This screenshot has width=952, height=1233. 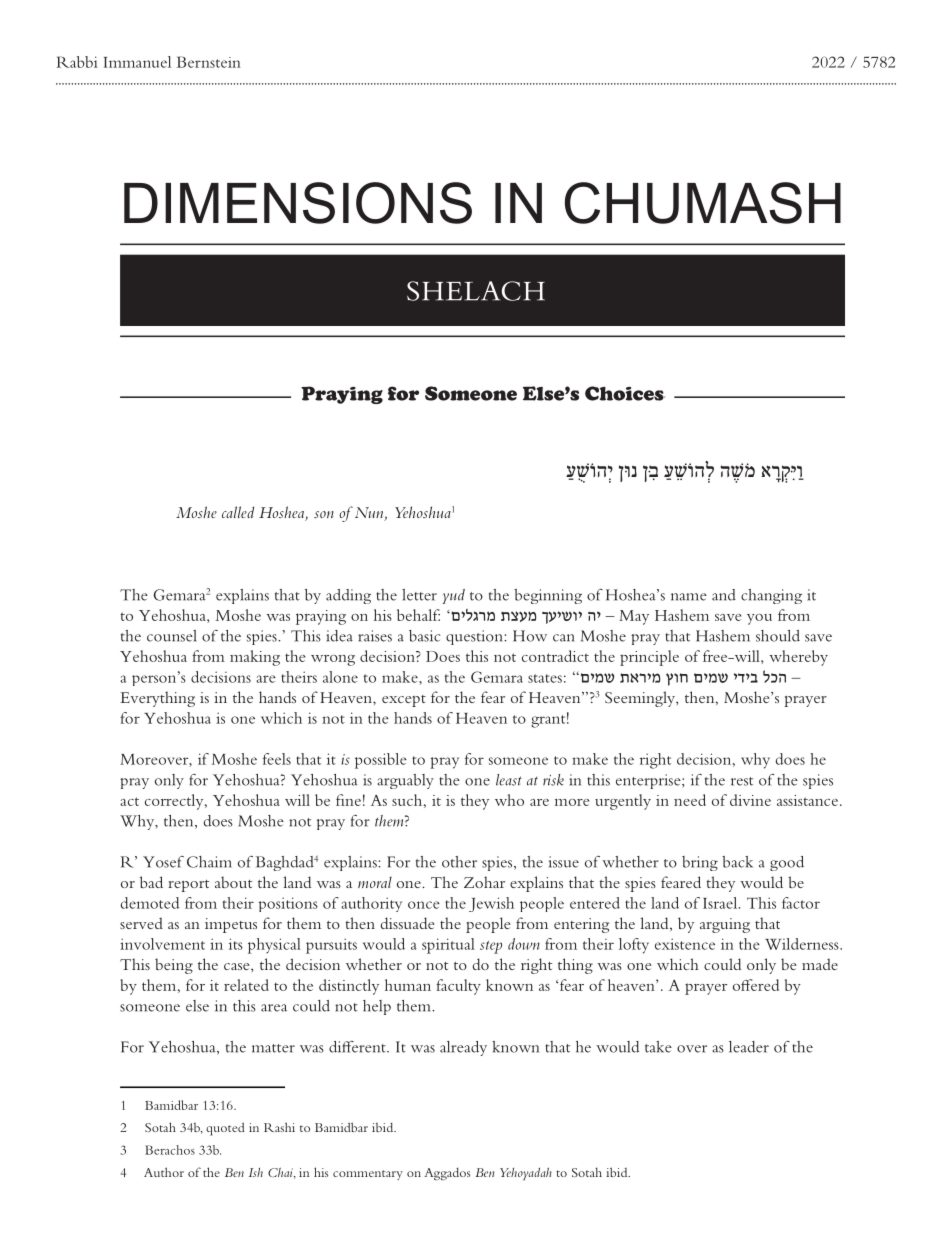 I want to click on back, so click(x=737, y=862).
